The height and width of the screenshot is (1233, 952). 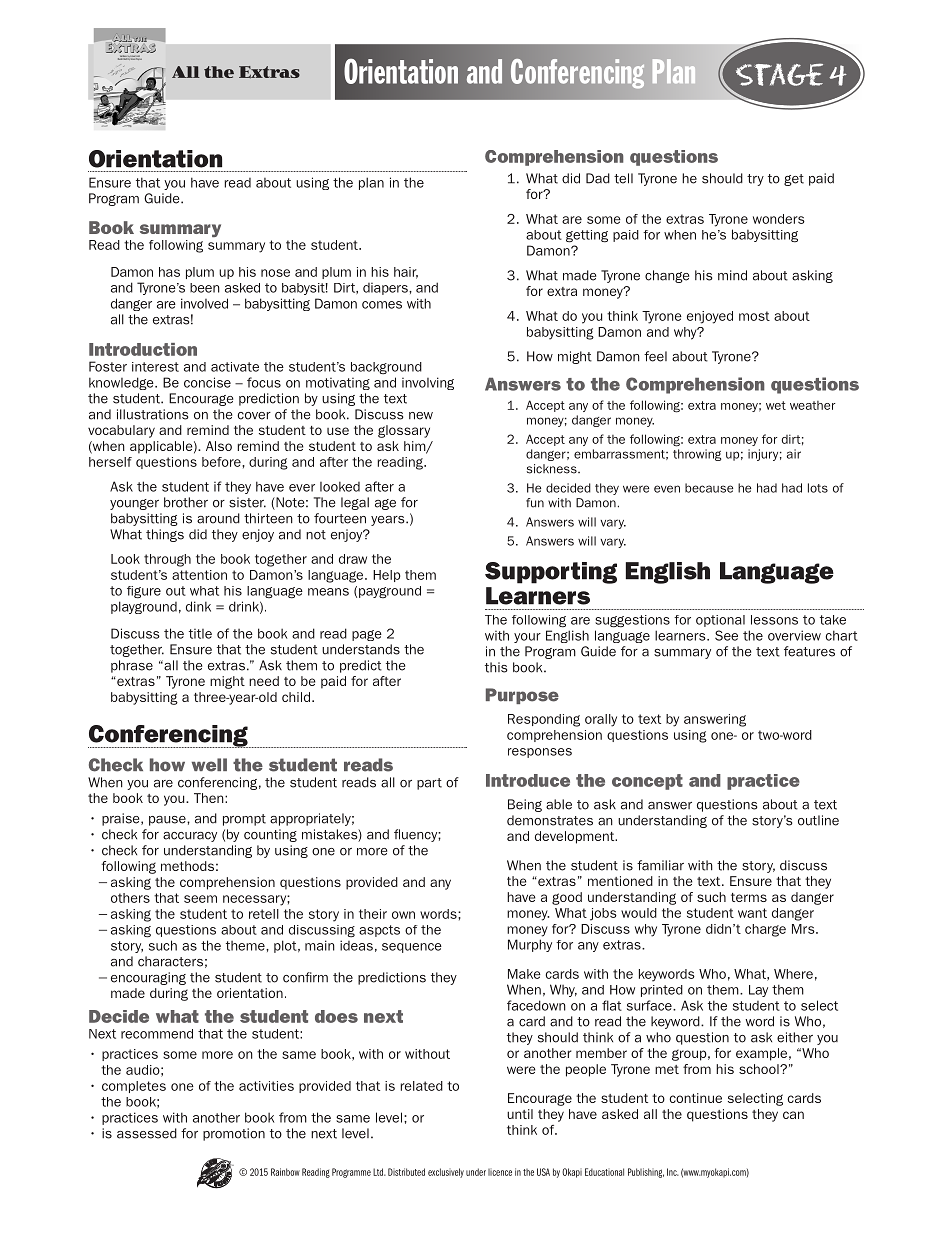 What do you see at coordinates (598, 178) in the screenshot?
I see `Dad` at bounding box center [598, 178].
